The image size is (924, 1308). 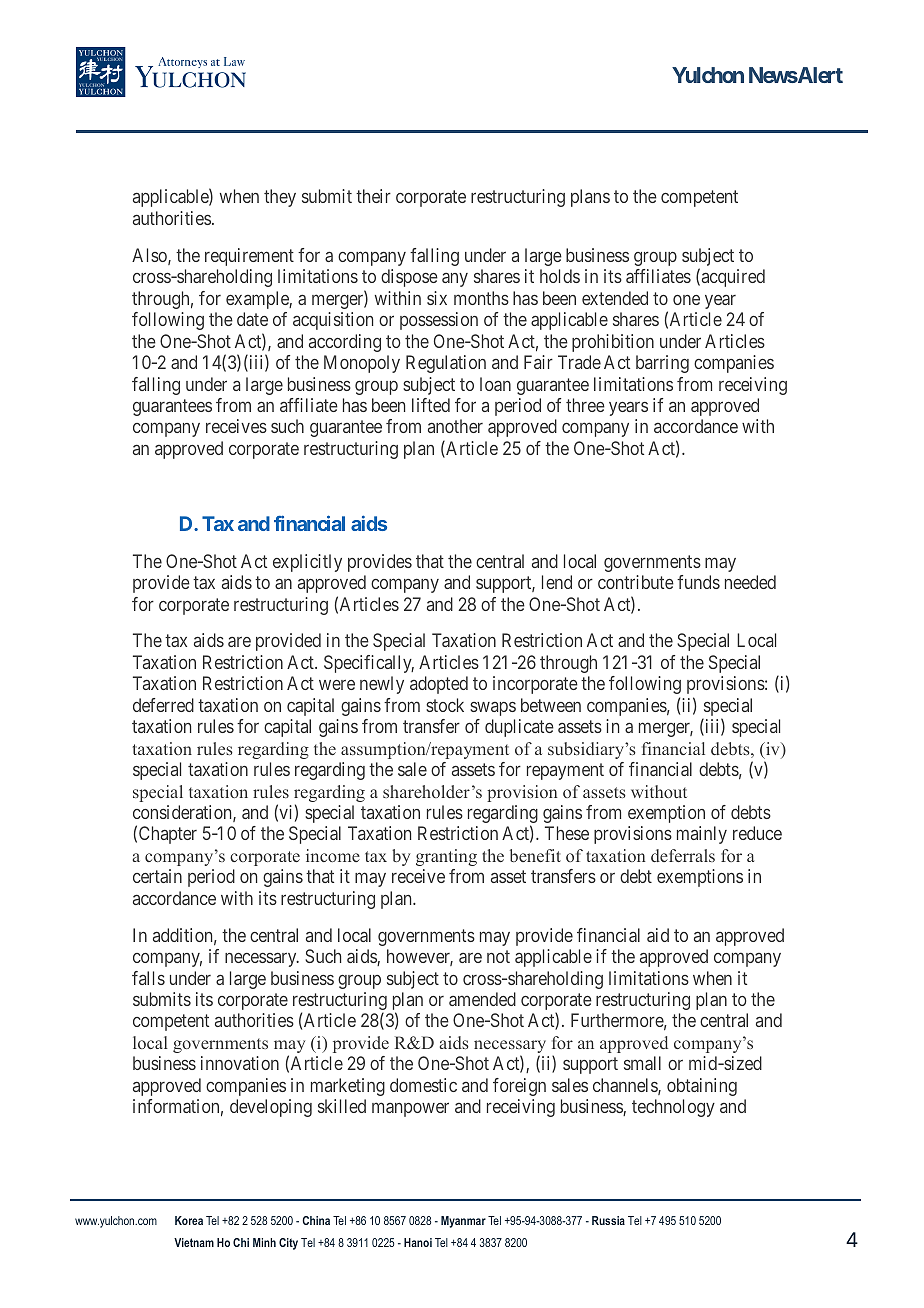 What do you see at coordinates (249, 257) in the screenshot?
I see `requirement` at bounding box center [249, 257].
